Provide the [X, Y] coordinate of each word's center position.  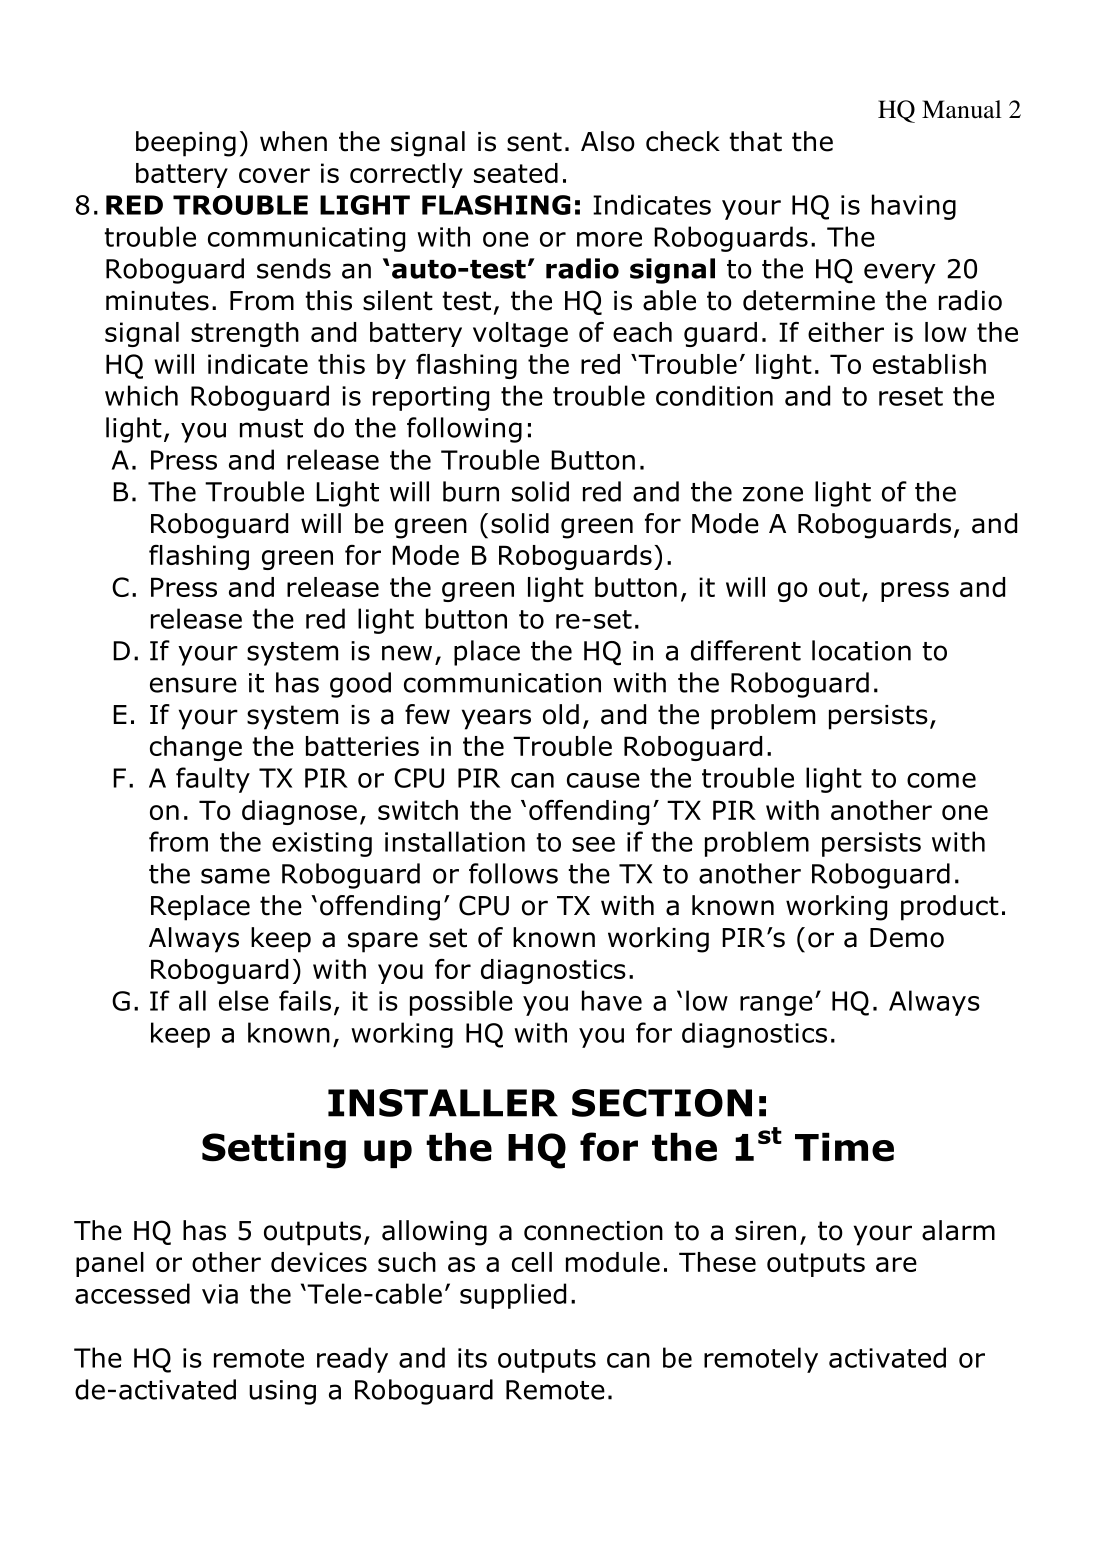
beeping [186, 144]
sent [534, 142]
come [941, 780]
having [914, 207]
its [472, 1358]
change [196, 748]
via [220, 1294]
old [561, 714]
